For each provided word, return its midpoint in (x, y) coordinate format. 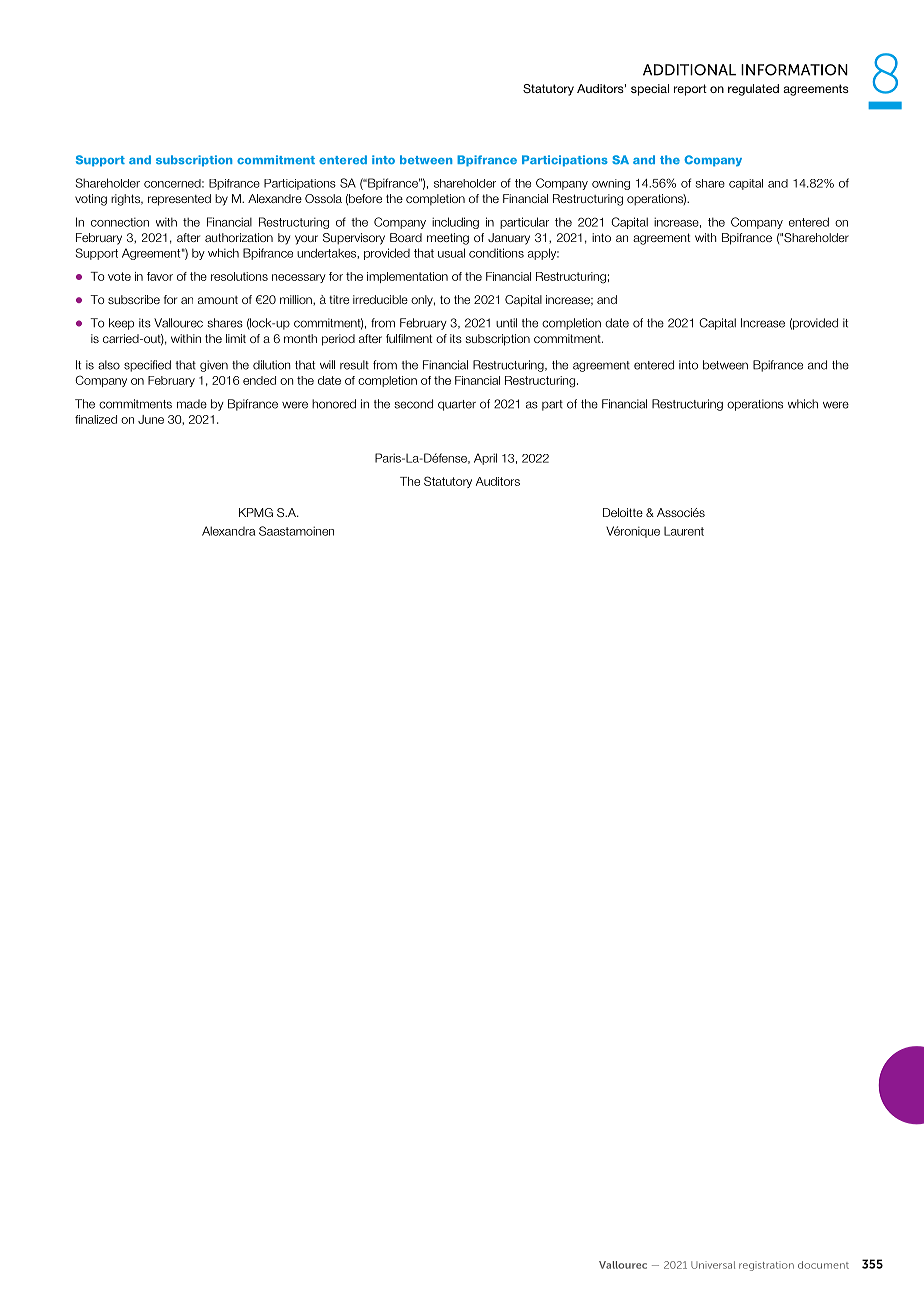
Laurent (684, 531)
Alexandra (228, 531)
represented (179, 200)
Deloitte (623, 512)
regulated (753, 90)
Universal (713, 1265)
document (823, 1265)
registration (766, 1266)
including (455, 223)
